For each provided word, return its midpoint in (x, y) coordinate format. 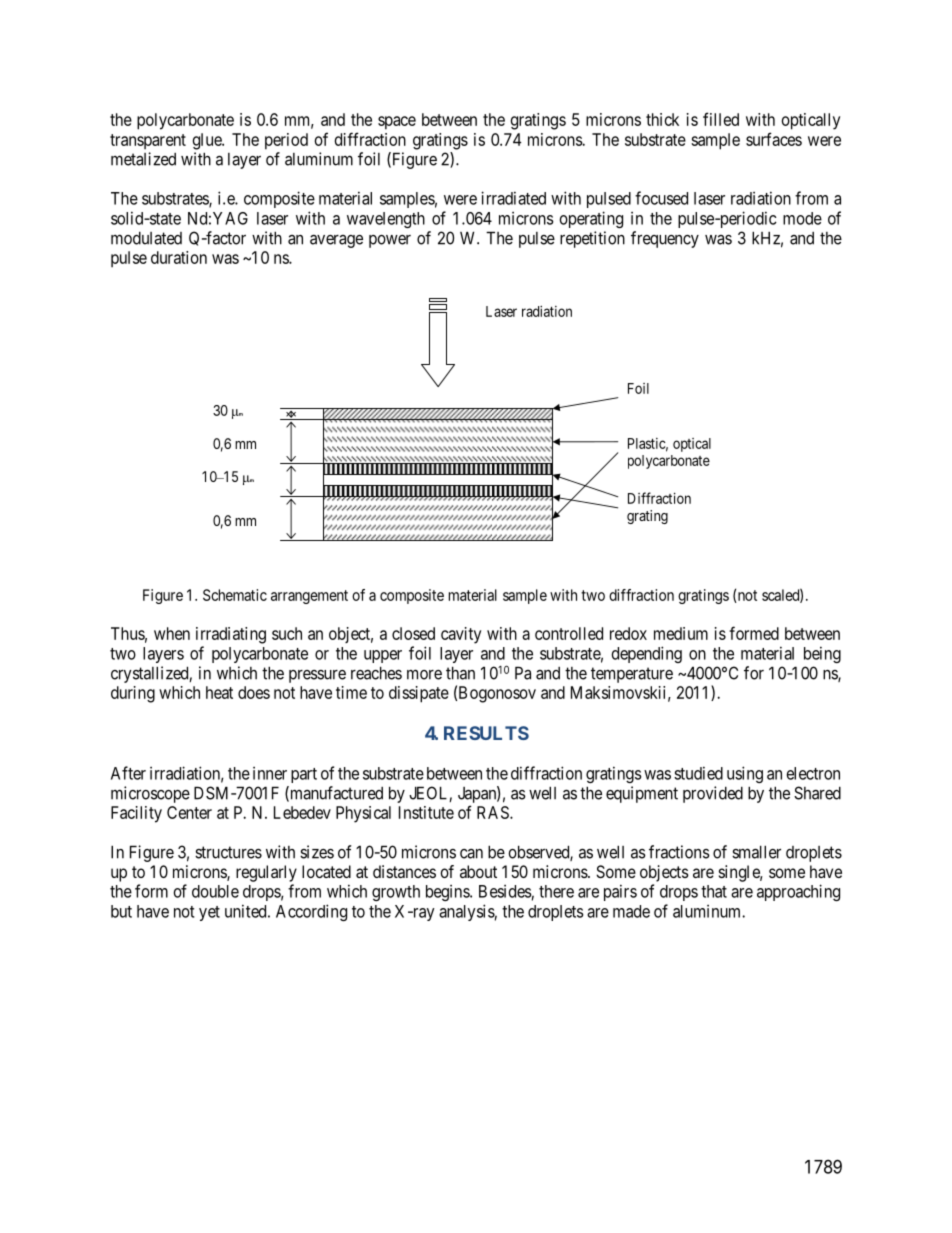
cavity (461, 635)
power (390, 241)
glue (208, 141)
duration (179, 257)
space (397, 123)
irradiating (231, 635)
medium (681, 633)
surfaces (774, 139)
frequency (665, 239)
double (215, 891)
